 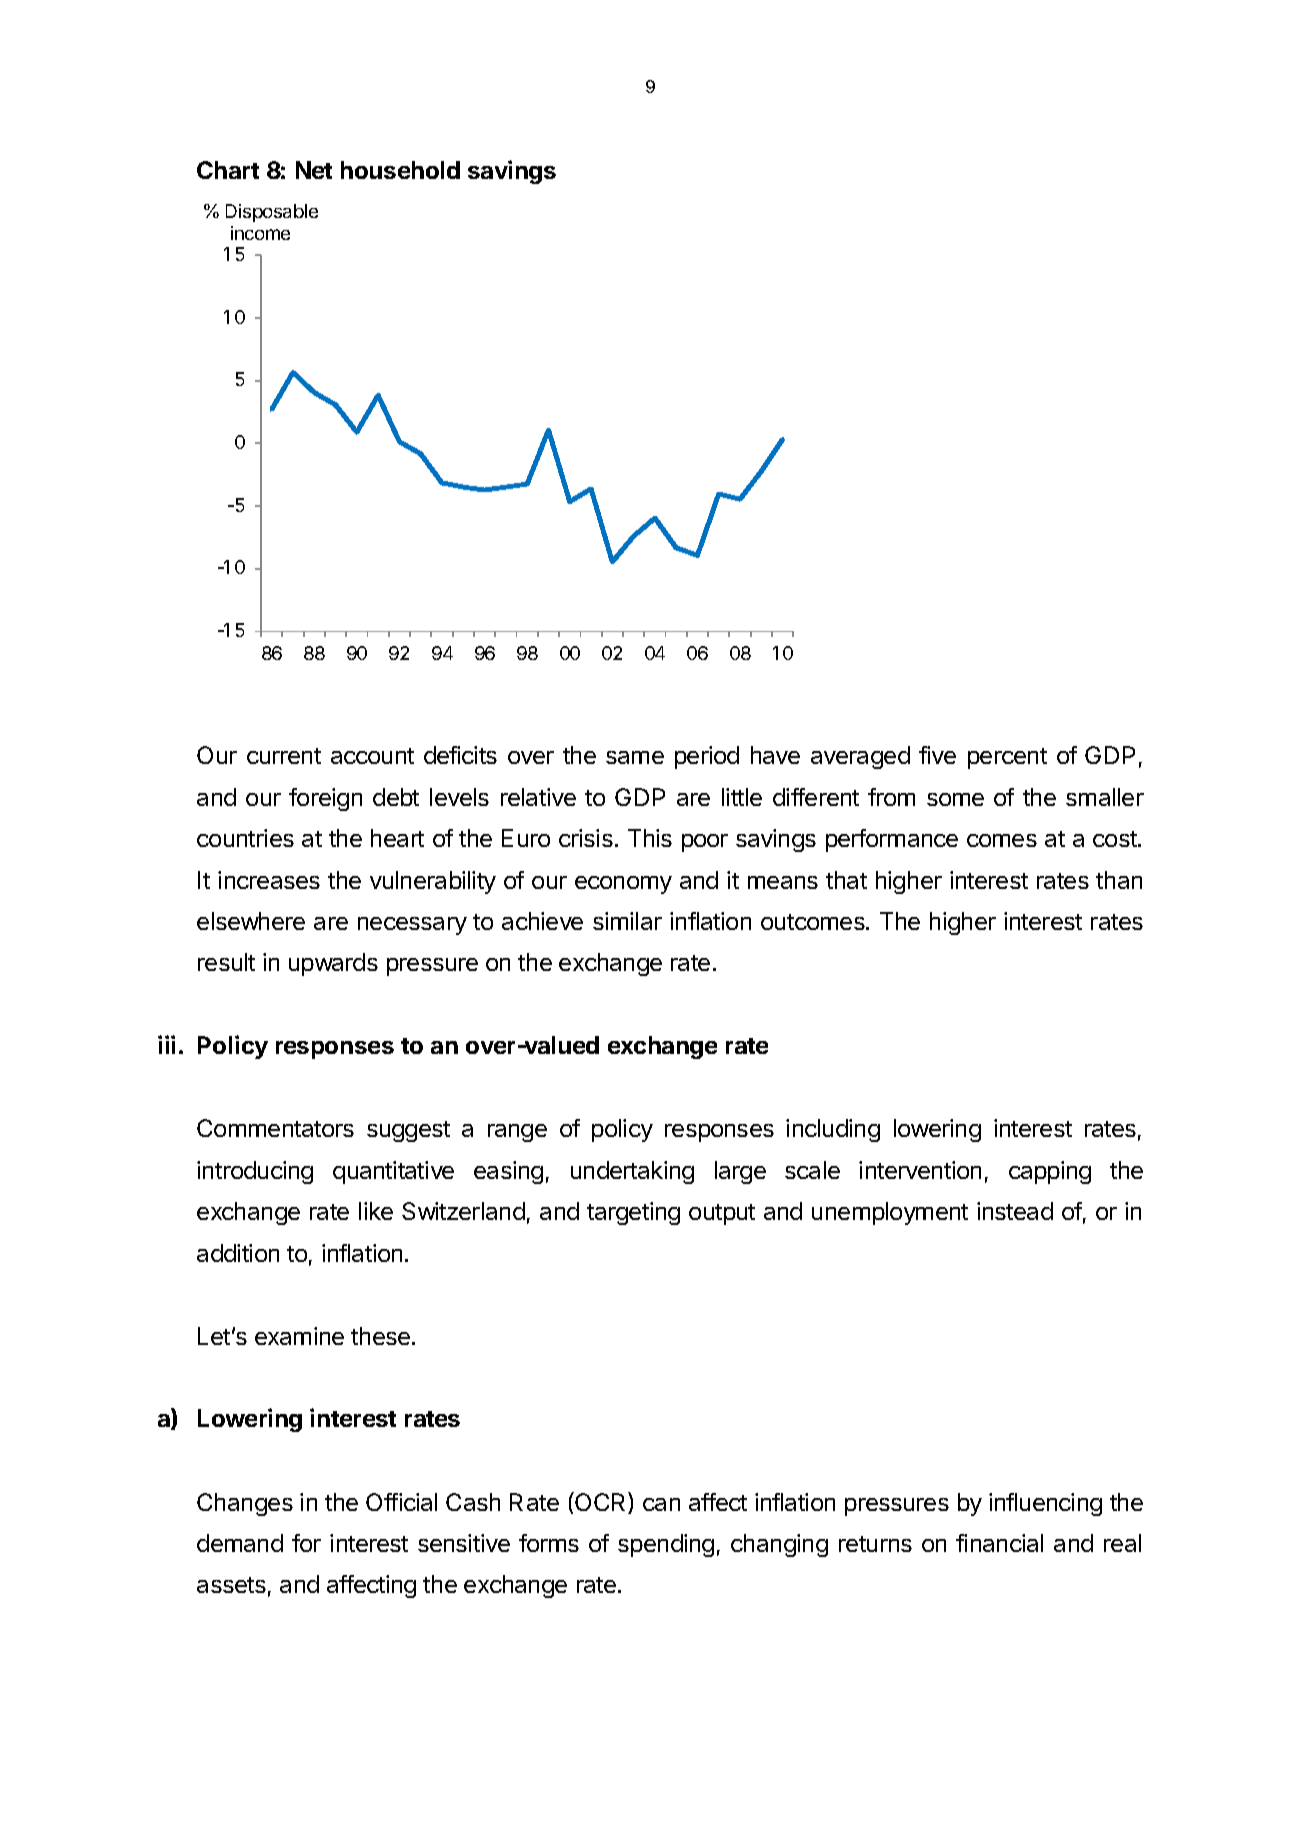 What do you see at coordinates (314, 170) in the screenshot?
I see `Net` at bounding box center [314, 170].
